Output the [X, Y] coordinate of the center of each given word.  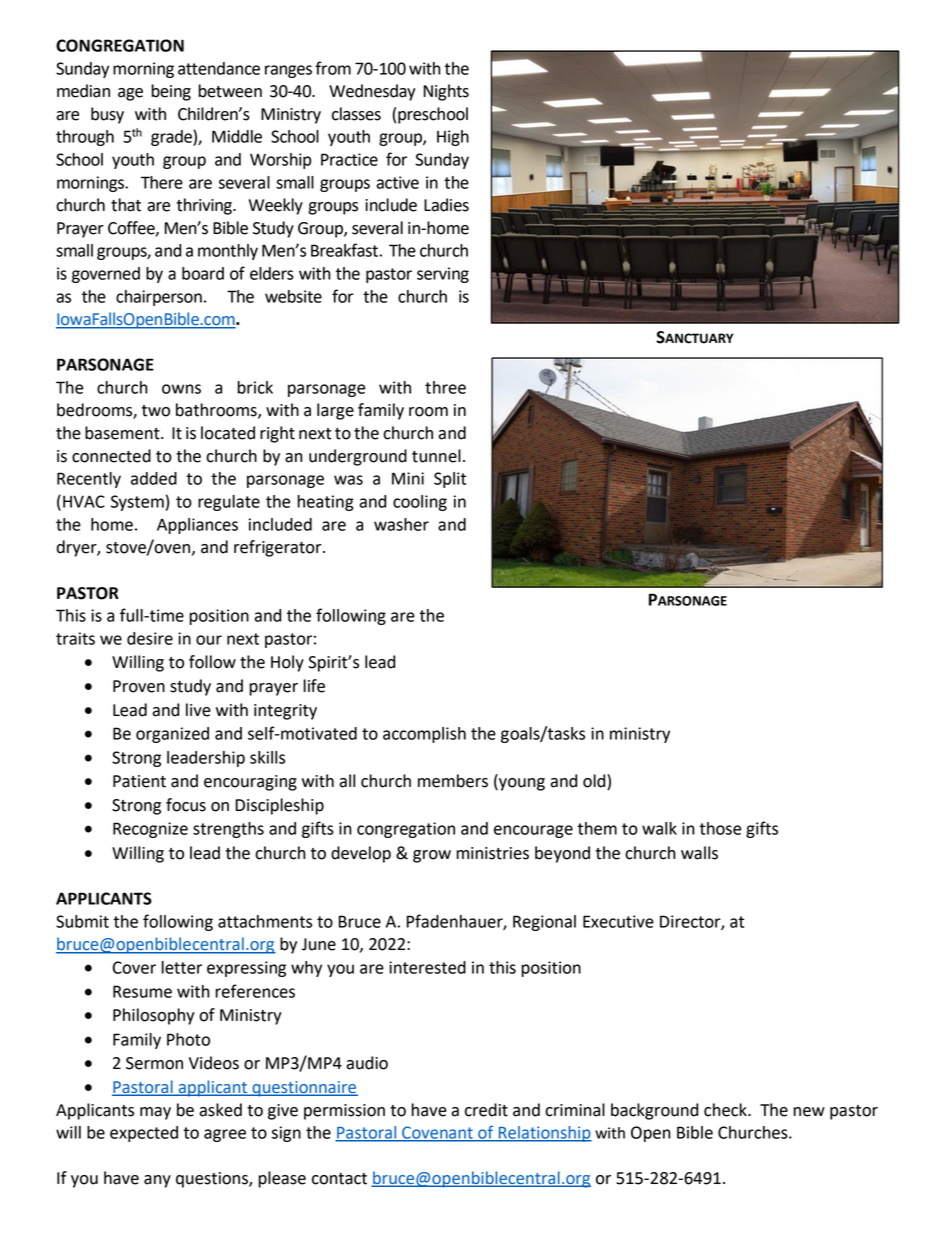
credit [486, 1110]
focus [186, 805]
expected [144, 1134]
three [445, 387]
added [154, 478]
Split [450, 480]
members [453, 781]
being [171, 92]
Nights [446, 92]
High [453, 138]
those [720, 828]
